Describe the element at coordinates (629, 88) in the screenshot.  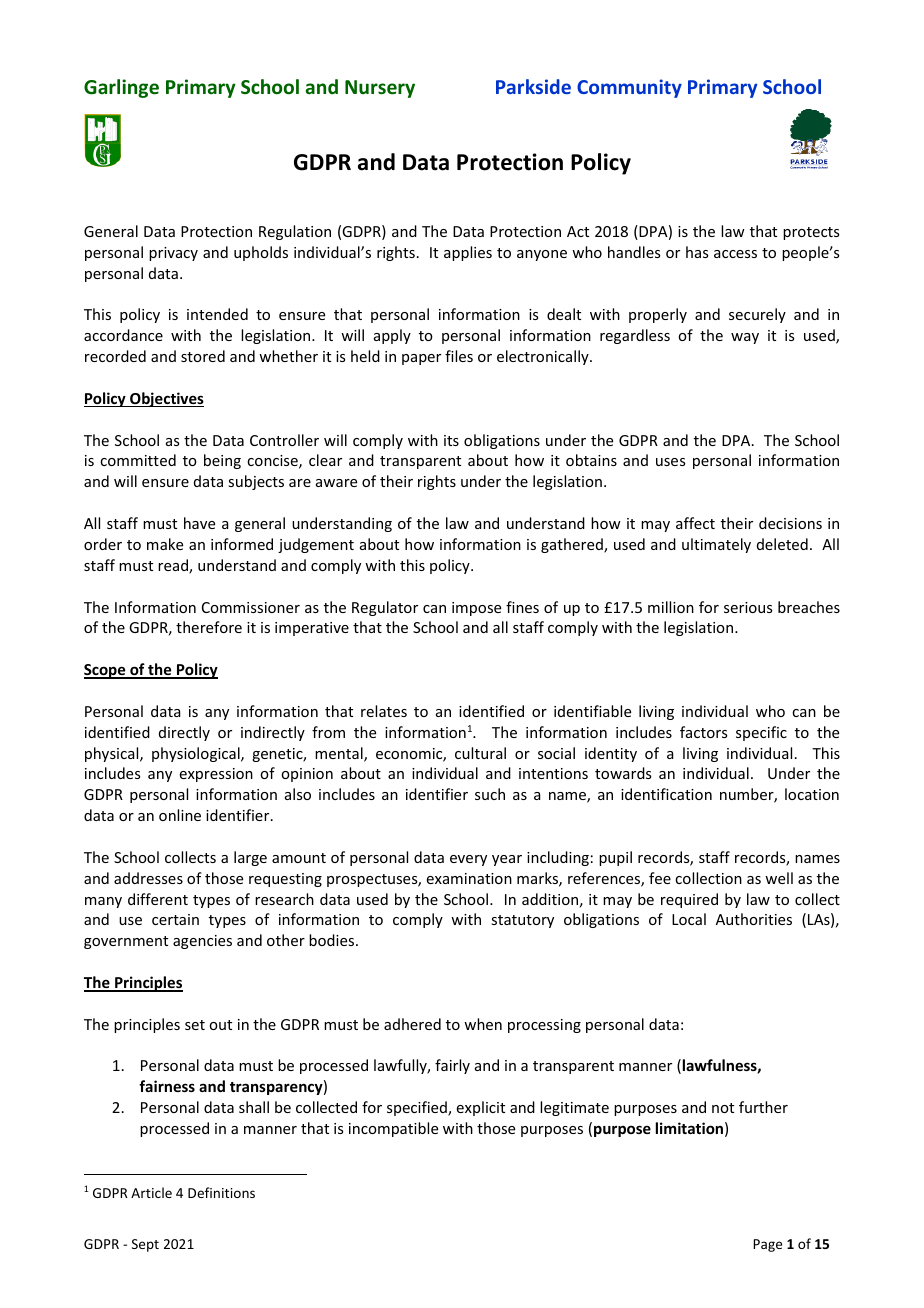
I see `Community` at that location.
